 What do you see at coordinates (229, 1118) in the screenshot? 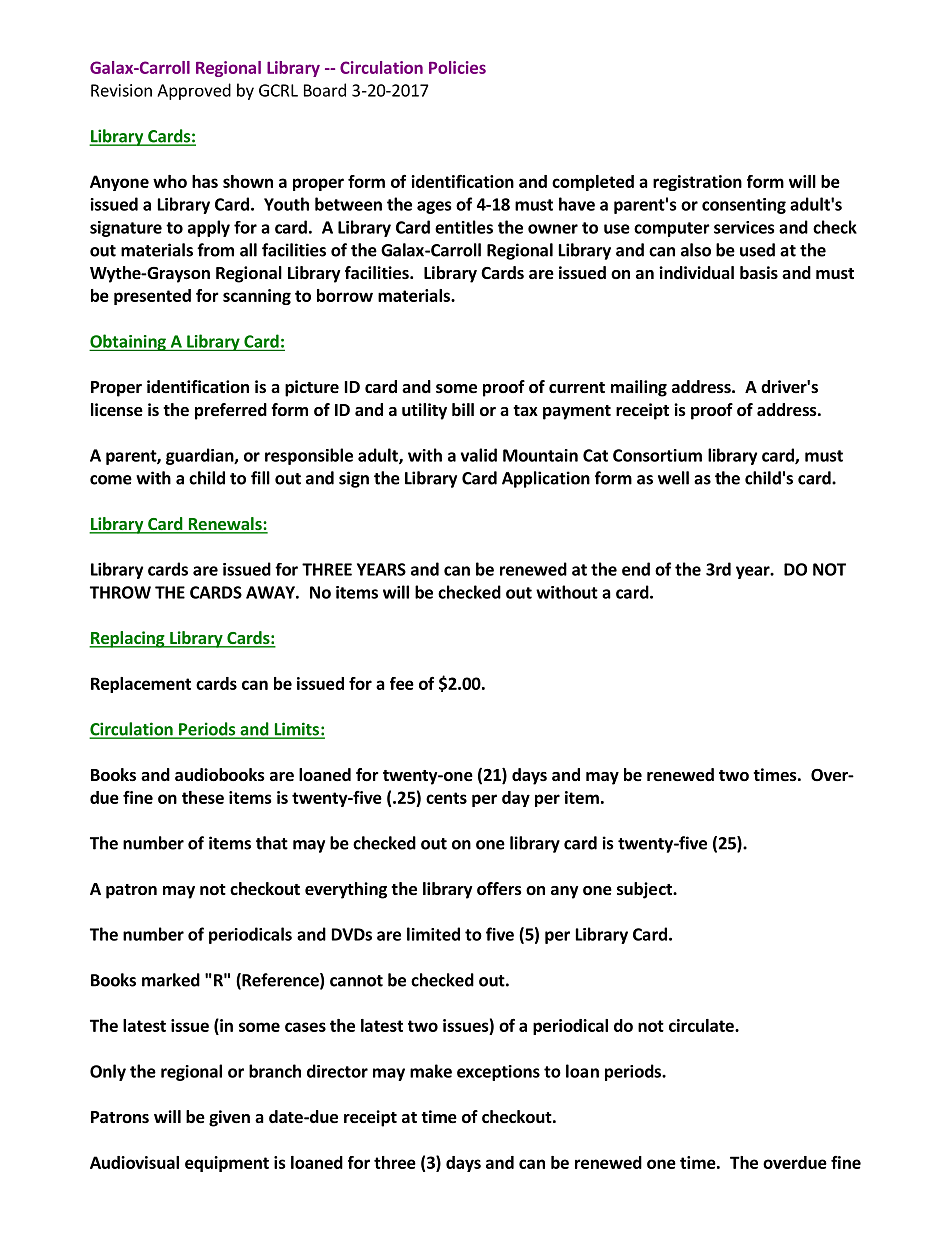
I see `given` at bounding box center [229, 1118].
